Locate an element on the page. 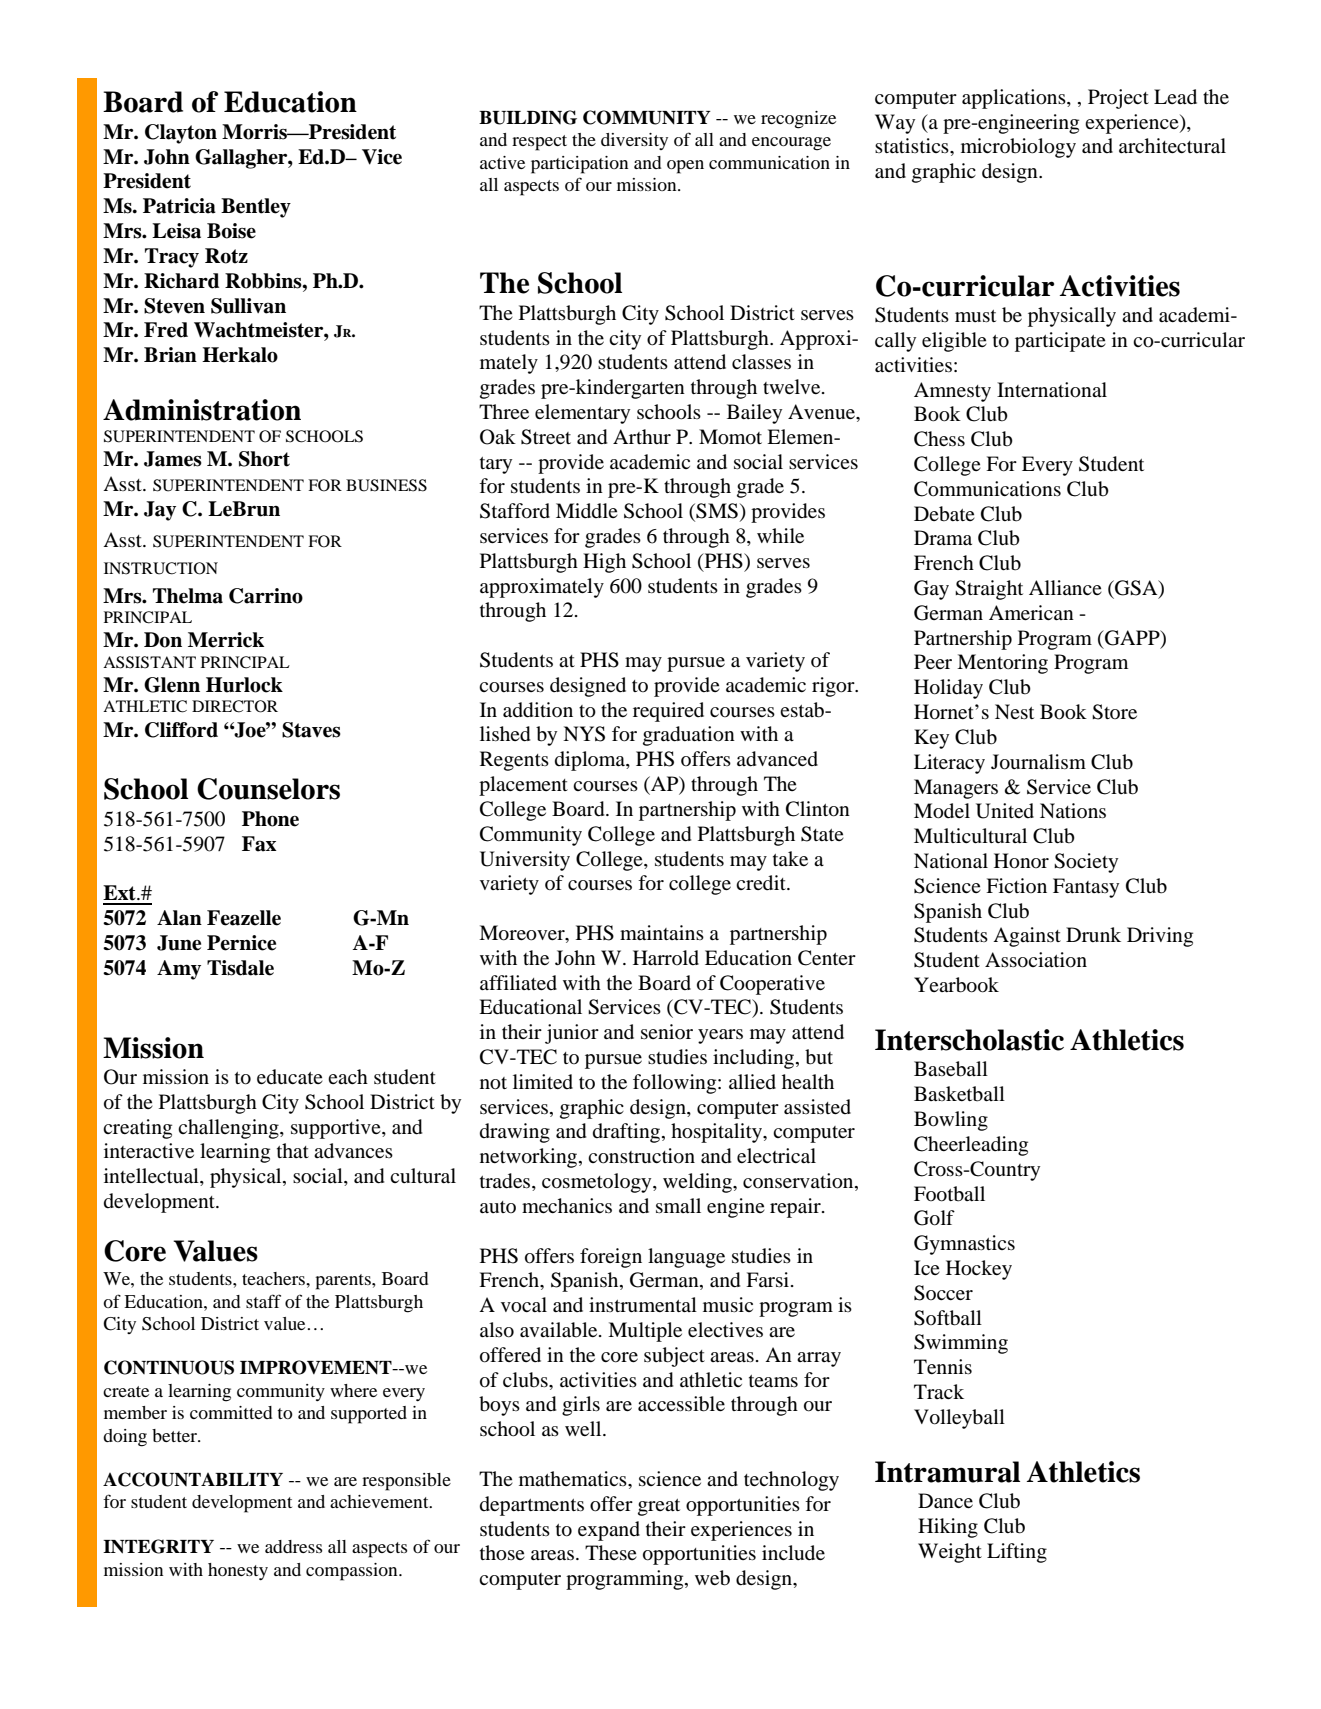  that is located at coordinates (293, 1150).
